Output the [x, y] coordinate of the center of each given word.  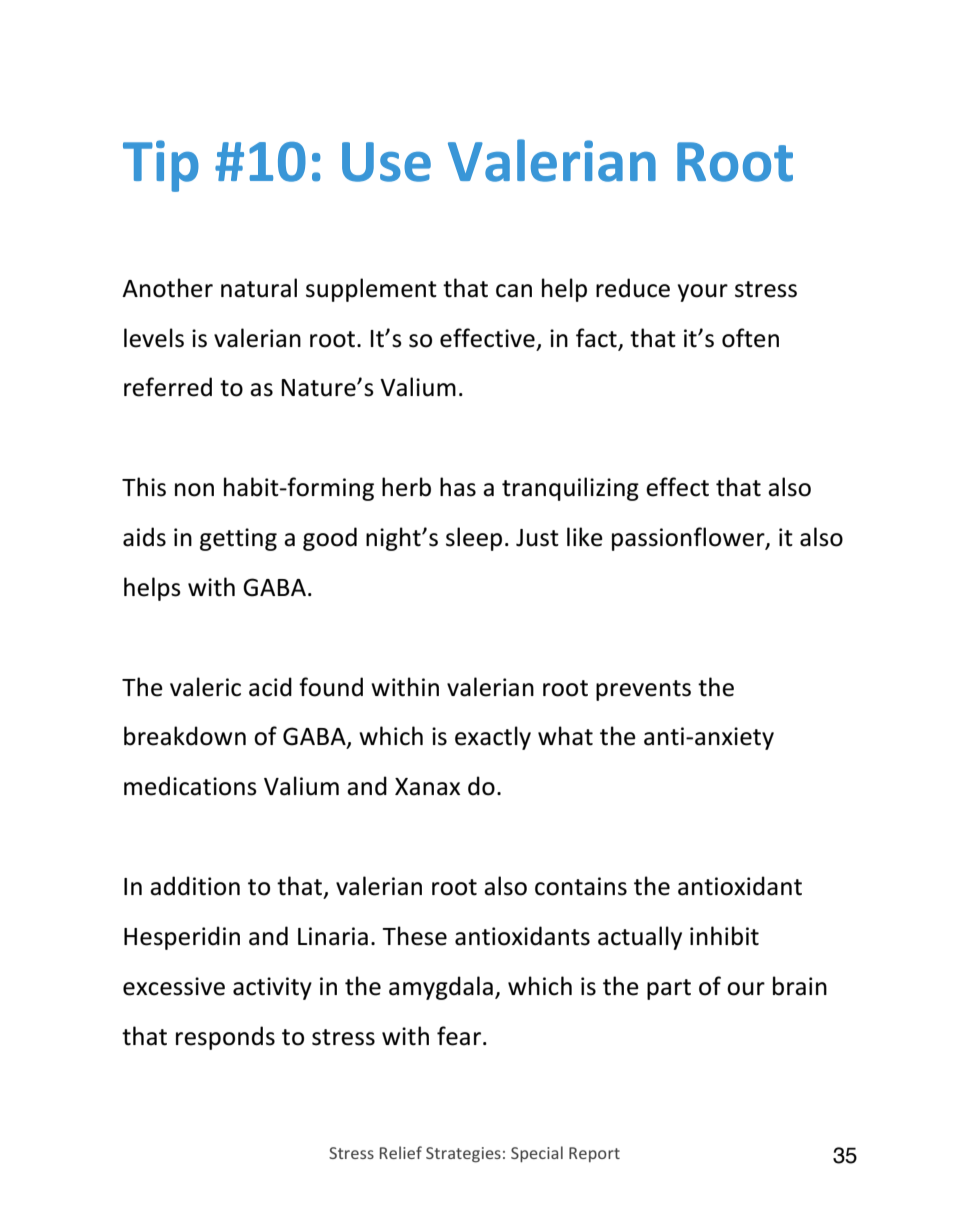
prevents [643, 690]
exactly [493, 738]
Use [386, 162]
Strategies [463, 1155]
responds [225, 1038]
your [703, 293]
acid [270, 687]
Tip [161, 166]
